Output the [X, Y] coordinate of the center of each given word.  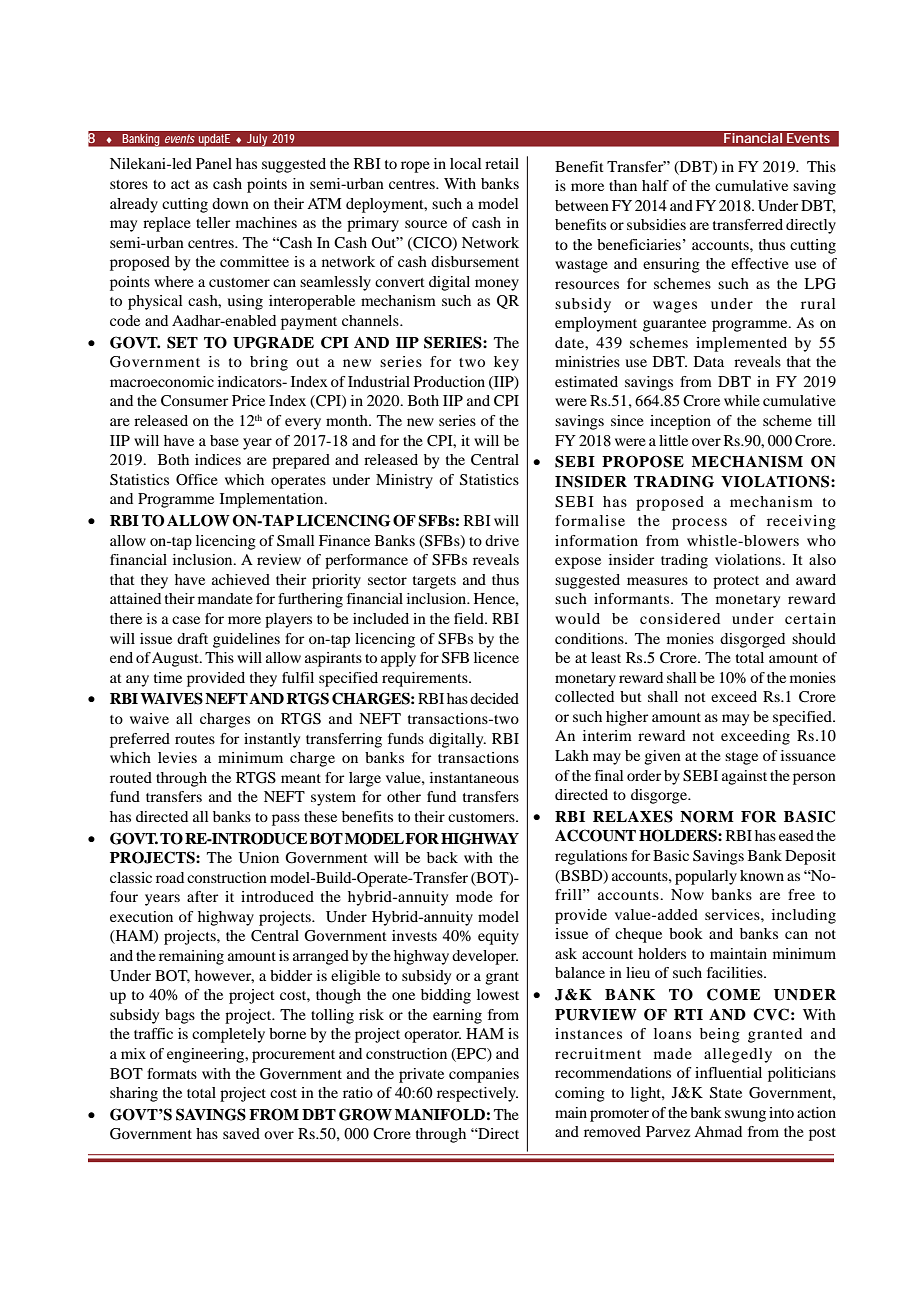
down [230, 203]
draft [192, 638]
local [465, 163]
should [814, 638]
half [655, 185]
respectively [477, 1094]
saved [241, 1133]
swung [745, 1116]
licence [496, 657]
